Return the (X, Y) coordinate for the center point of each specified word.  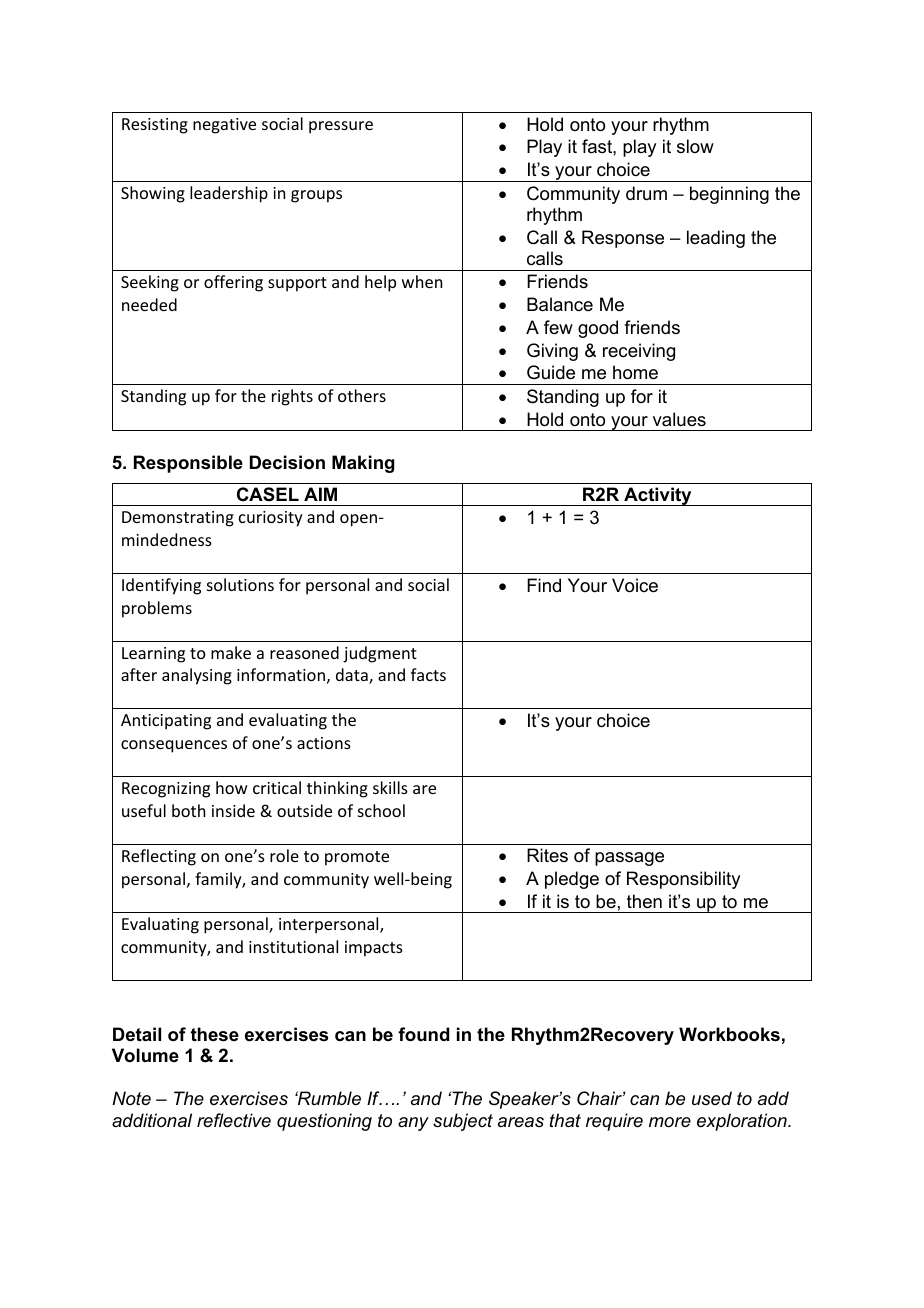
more (670, 1122)
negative (224, 126)
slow (695, 146)
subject (463, 1122)
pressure (341, 127)
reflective (234, 1120)
